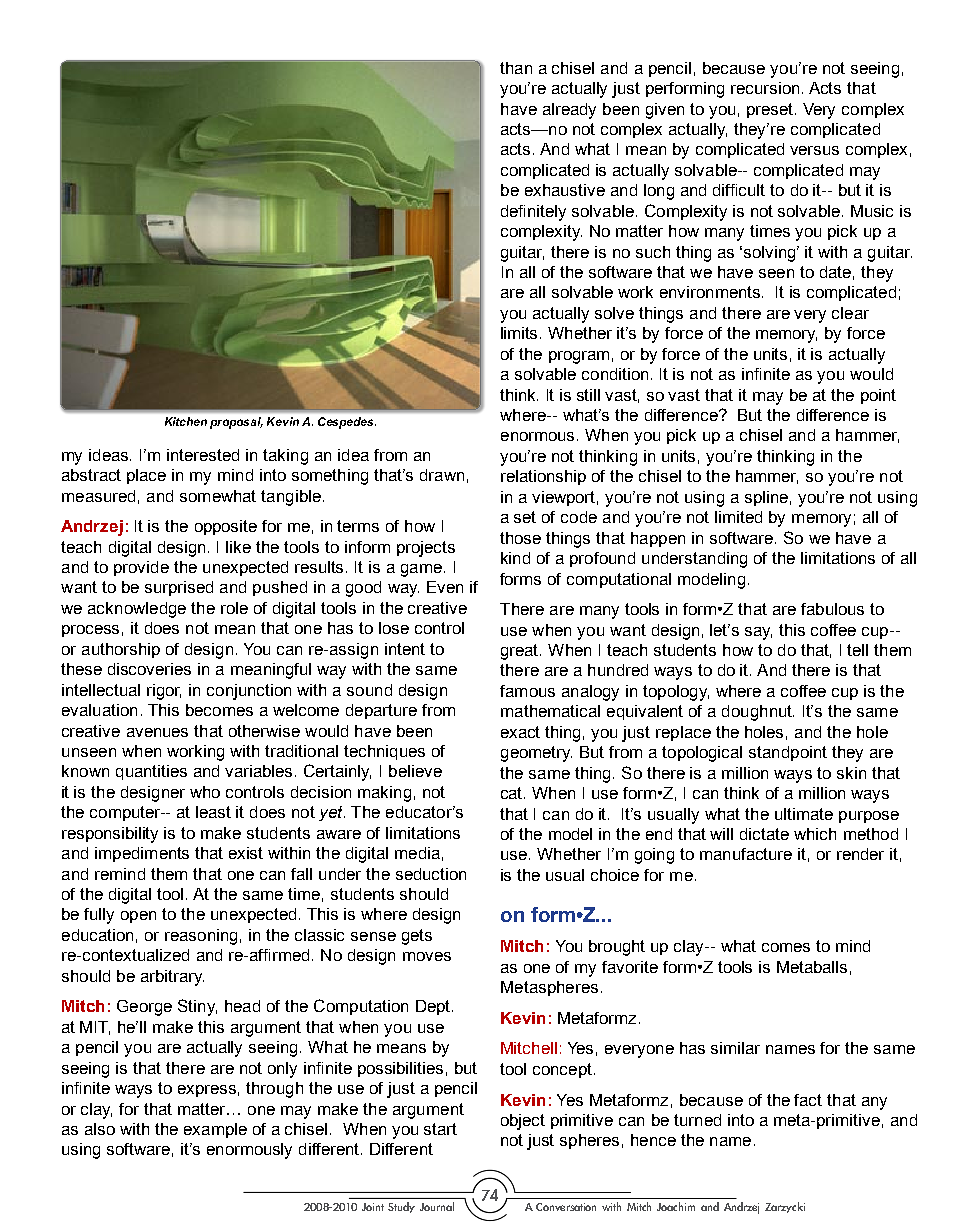 This screenshot has width=980, height=1226. What do you see at coordinates (766, 498) in the screenshot?
I see `spline` at bounding box center [766, 498].
